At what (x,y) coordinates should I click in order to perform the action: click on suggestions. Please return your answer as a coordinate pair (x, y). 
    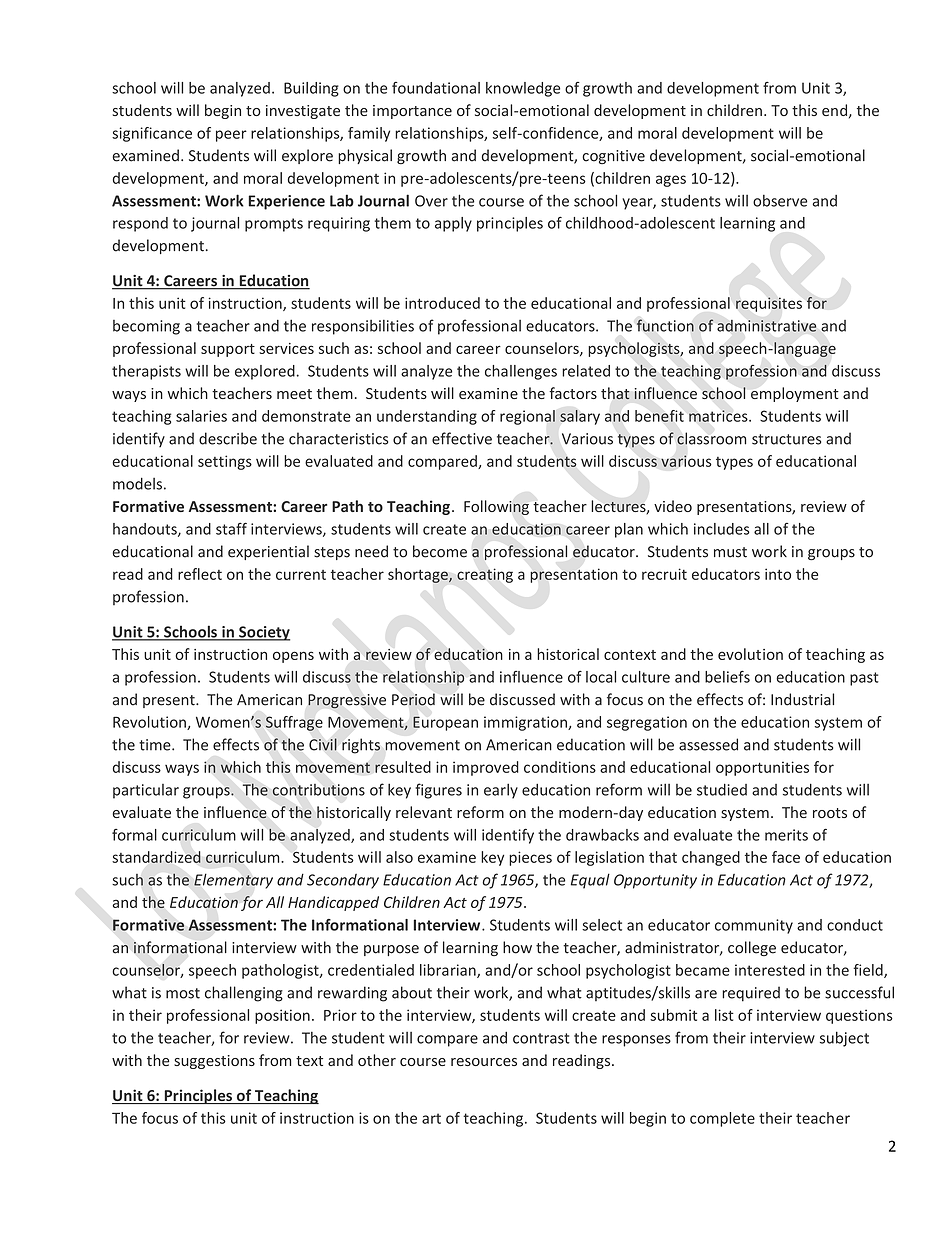
    Looking at the image, I should click on (214, 1062).
